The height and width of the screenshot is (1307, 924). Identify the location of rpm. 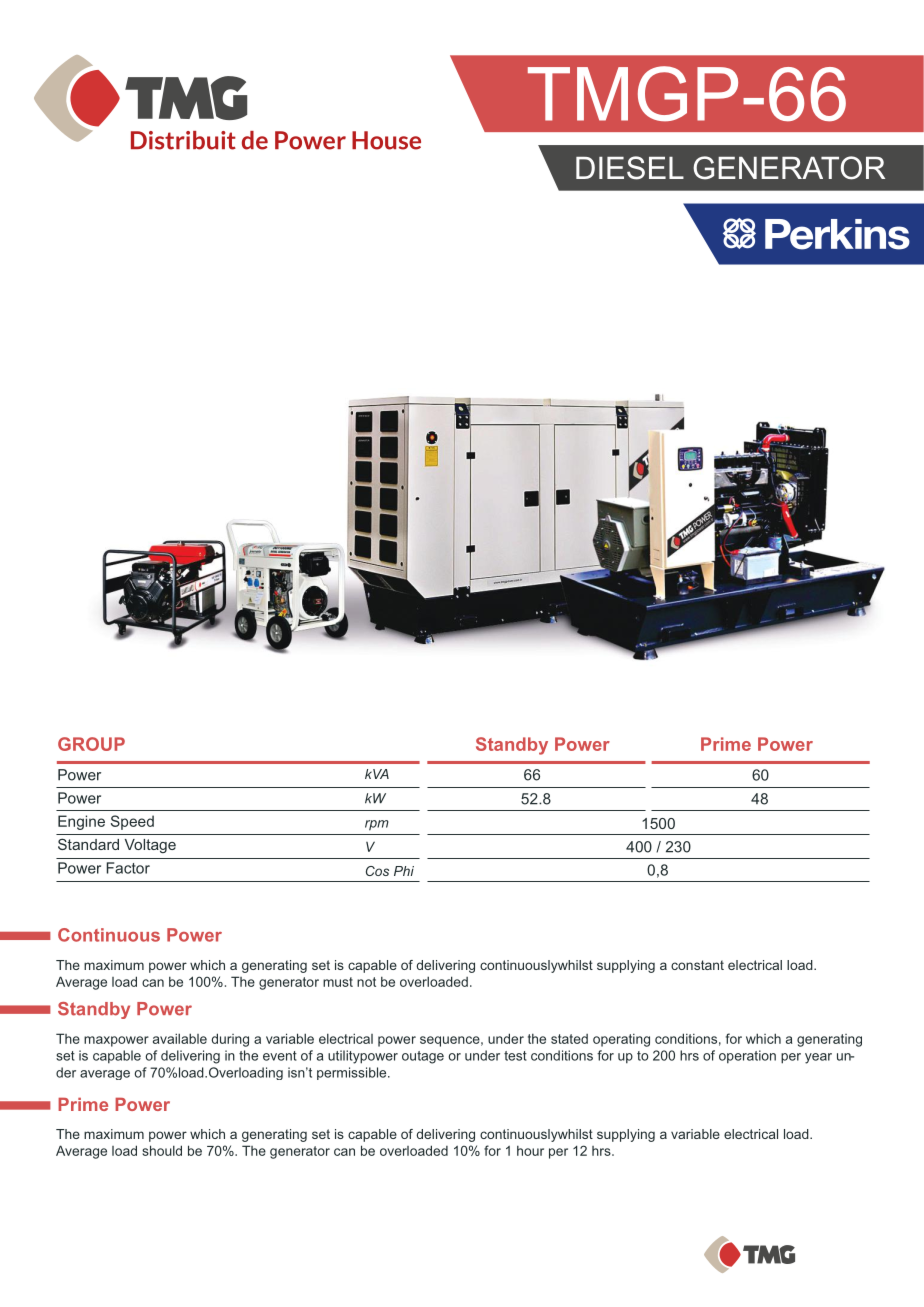
(377, 825).
